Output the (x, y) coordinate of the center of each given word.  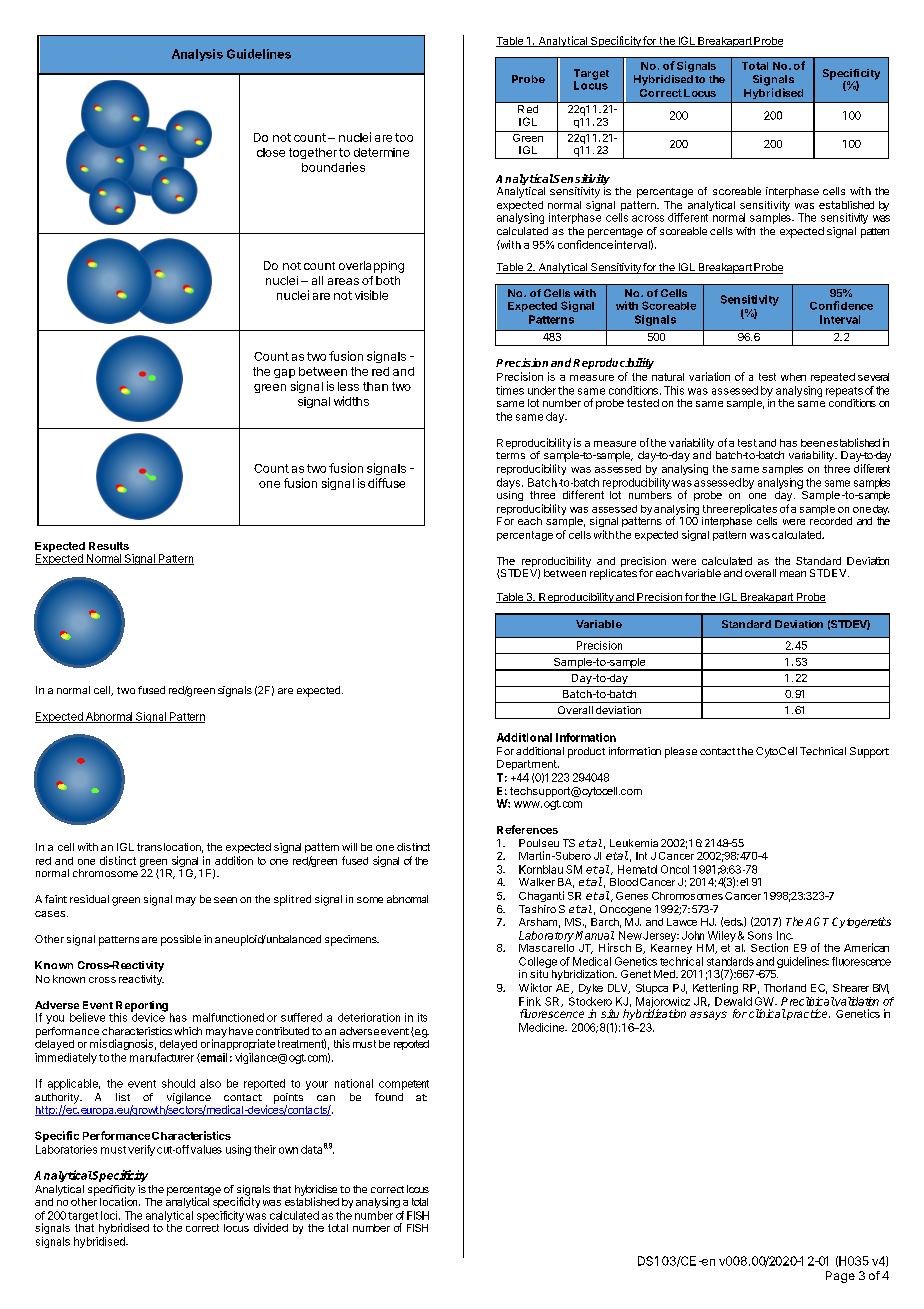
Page (840, 1277)
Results (109, 546)
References (527, 829)
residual (89, 899)
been (813, 443)
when (793, 377)
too (404, 137)
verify (141, 1150)
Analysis (197, 55)
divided (271, 1227)
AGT (817, 921)
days (508, 483)
